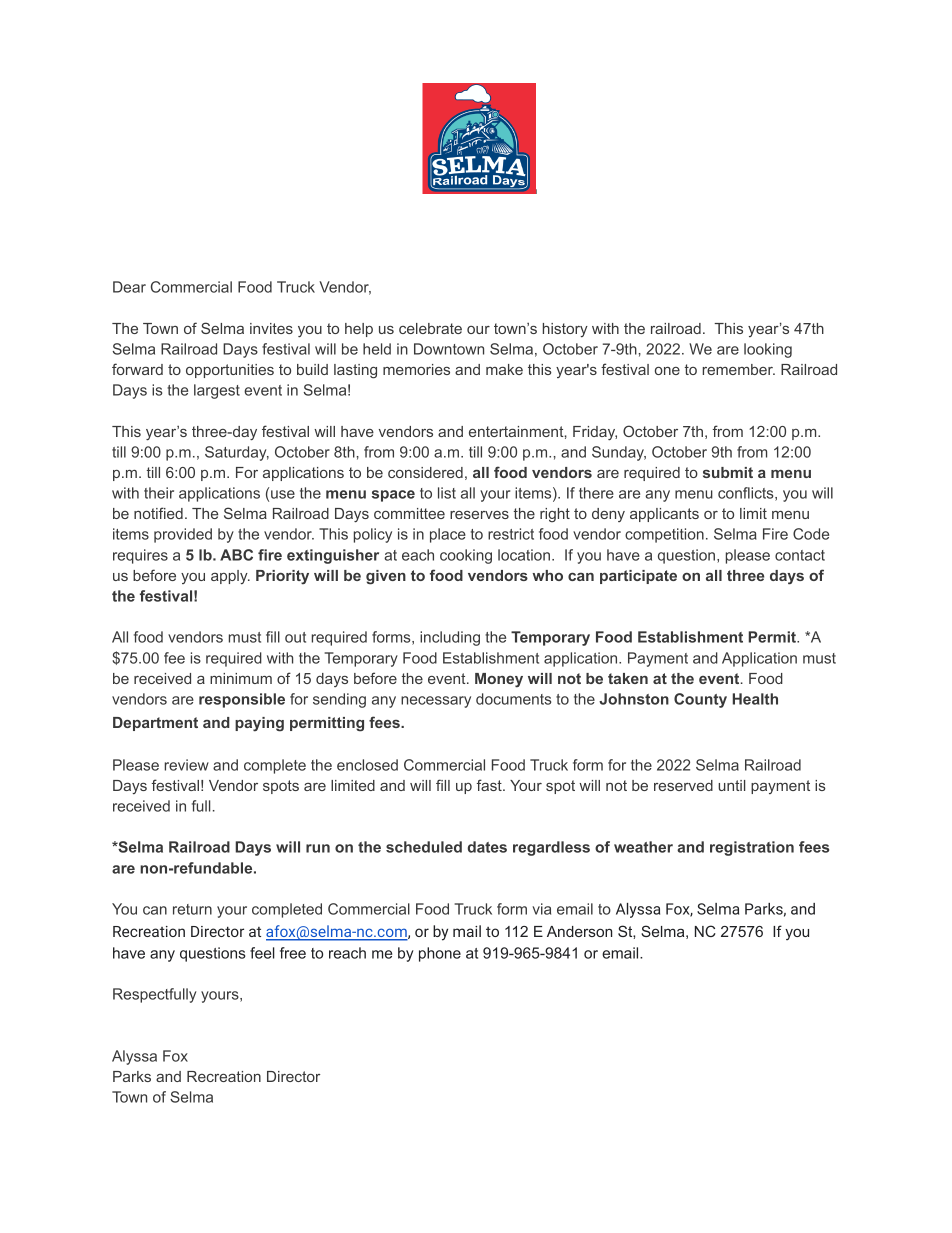 The height and width of the screenshot is (1233, 952). What do you see at coordinates (768, 350) in the screenshot?
I see `looking` at bounding box center [768, 350].
